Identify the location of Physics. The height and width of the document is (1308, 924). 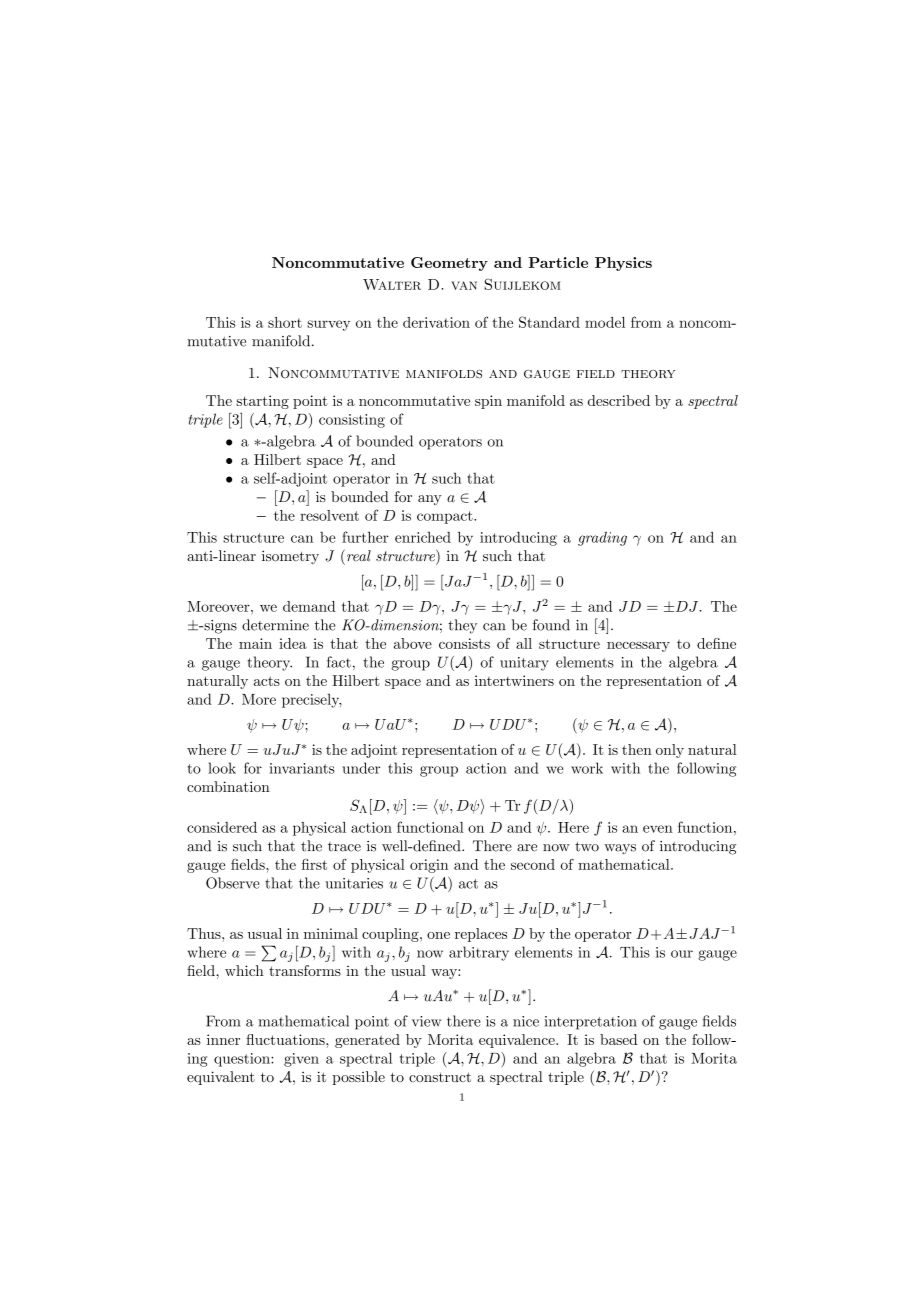
(623, 264).
